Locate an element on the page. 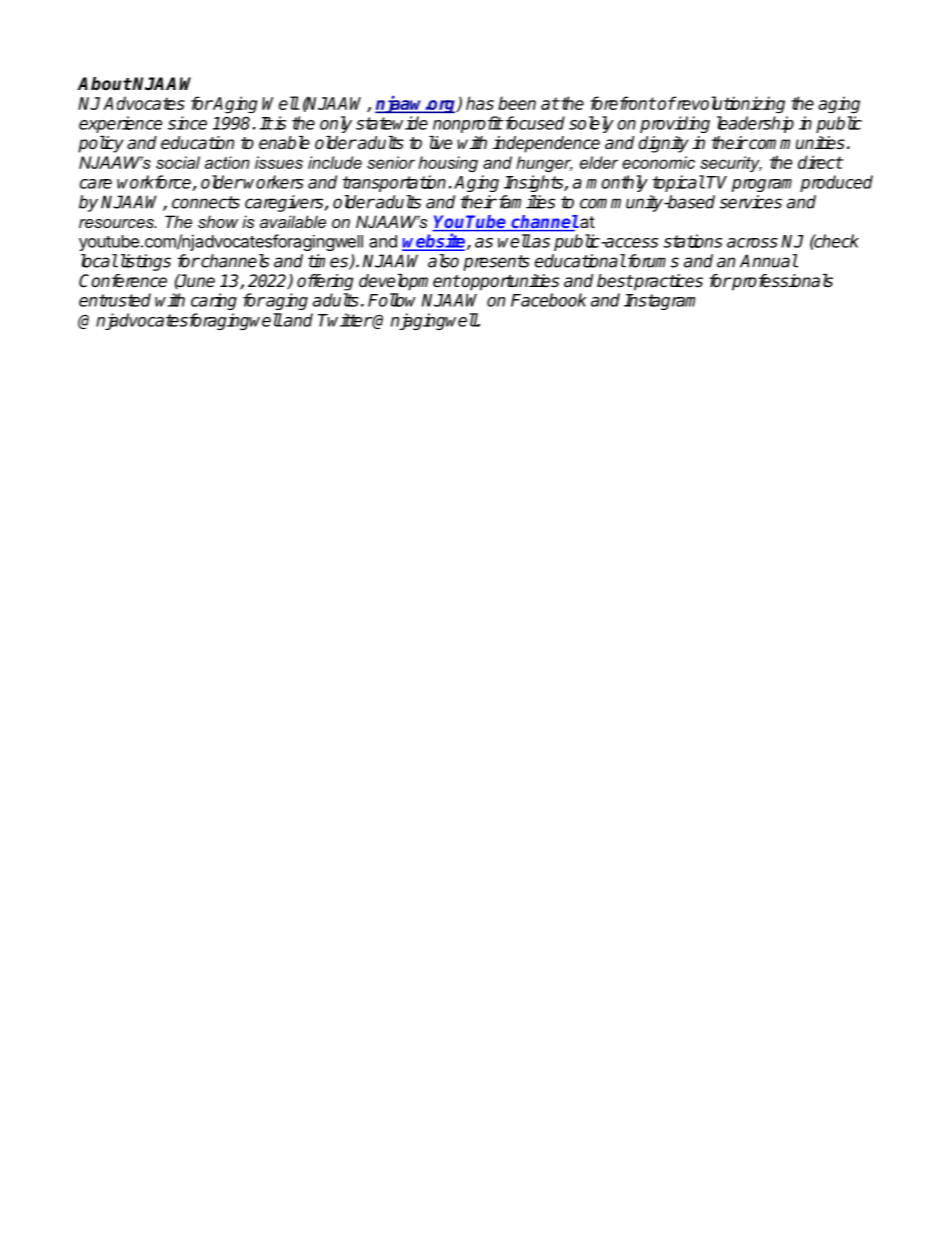  caring is located at coordinates (214, 301).
